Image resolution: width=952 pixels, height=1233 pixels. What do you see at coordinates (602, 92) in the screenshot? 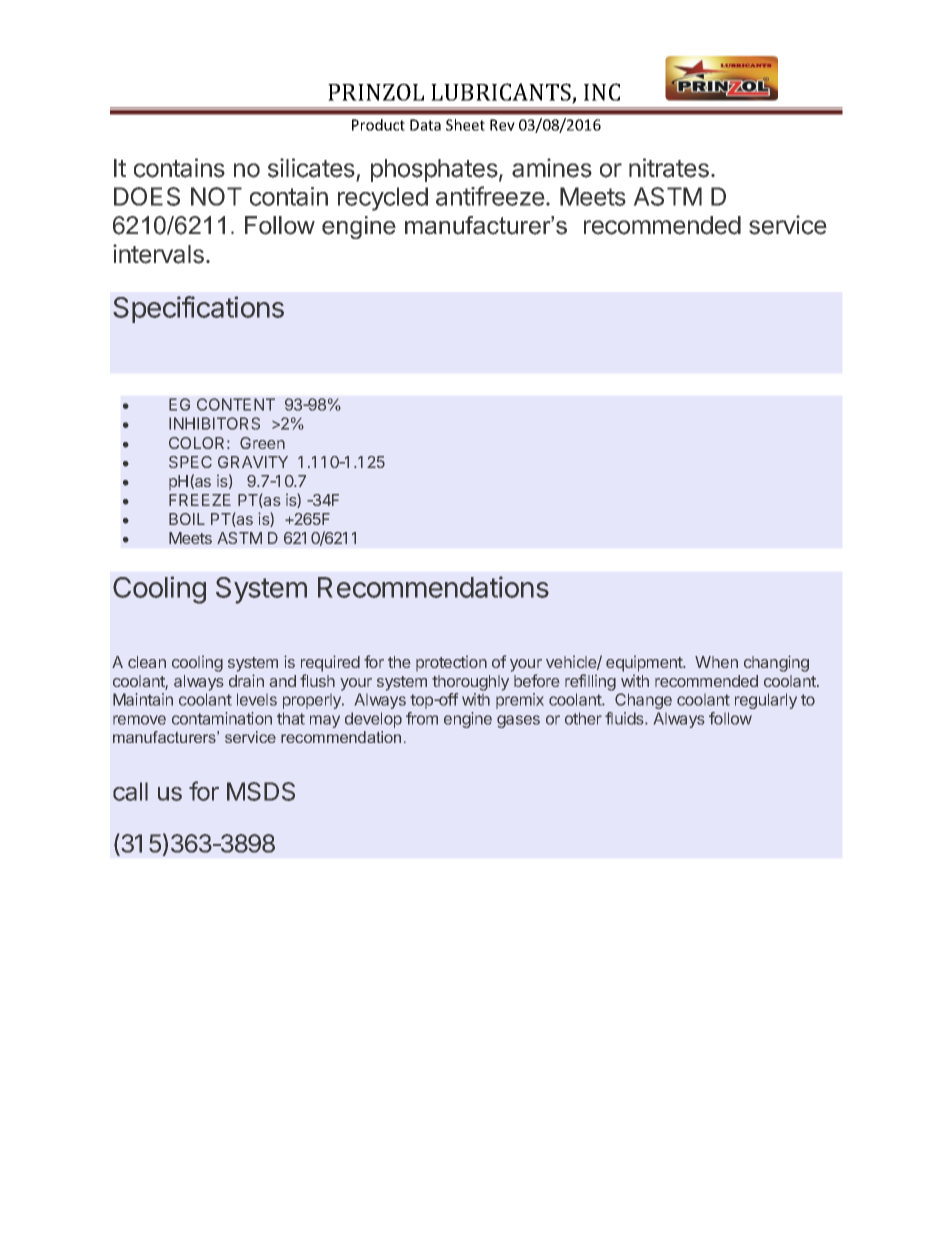
I see `INC` at bounding box center [602, 92].
